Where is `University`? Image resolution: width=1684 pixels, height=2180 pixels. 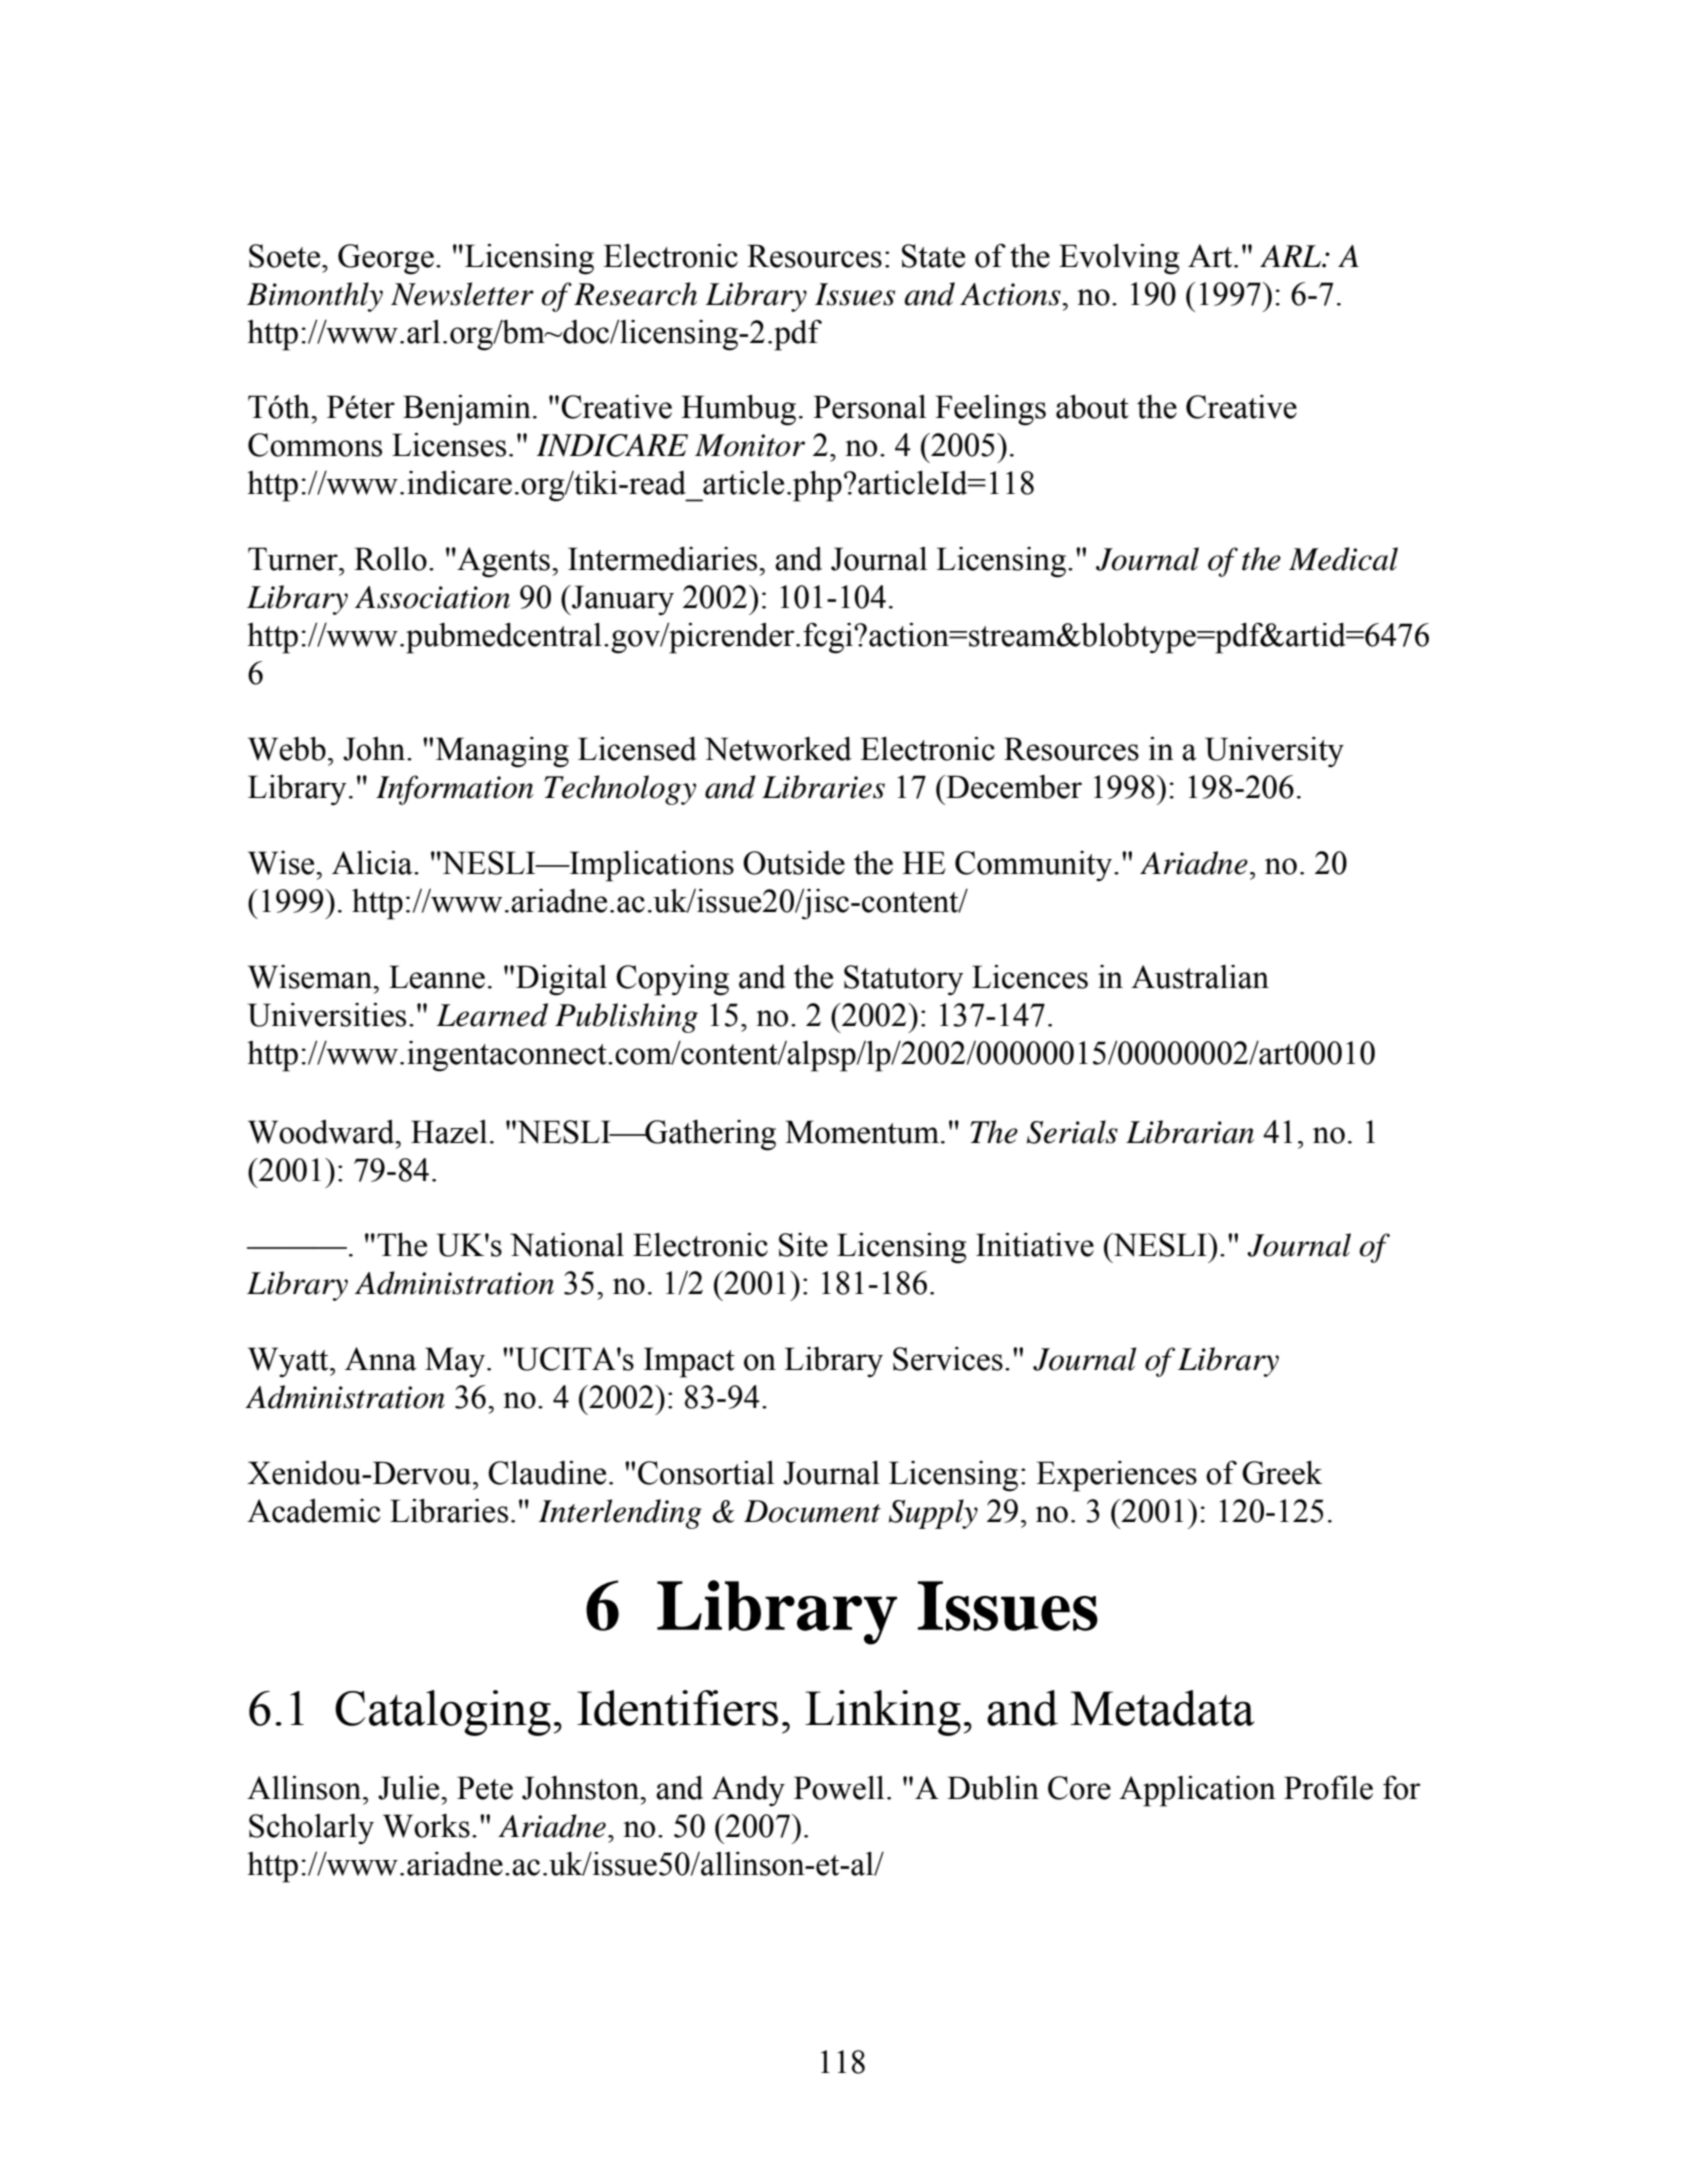
University is located at coordinates (1274, 752).
